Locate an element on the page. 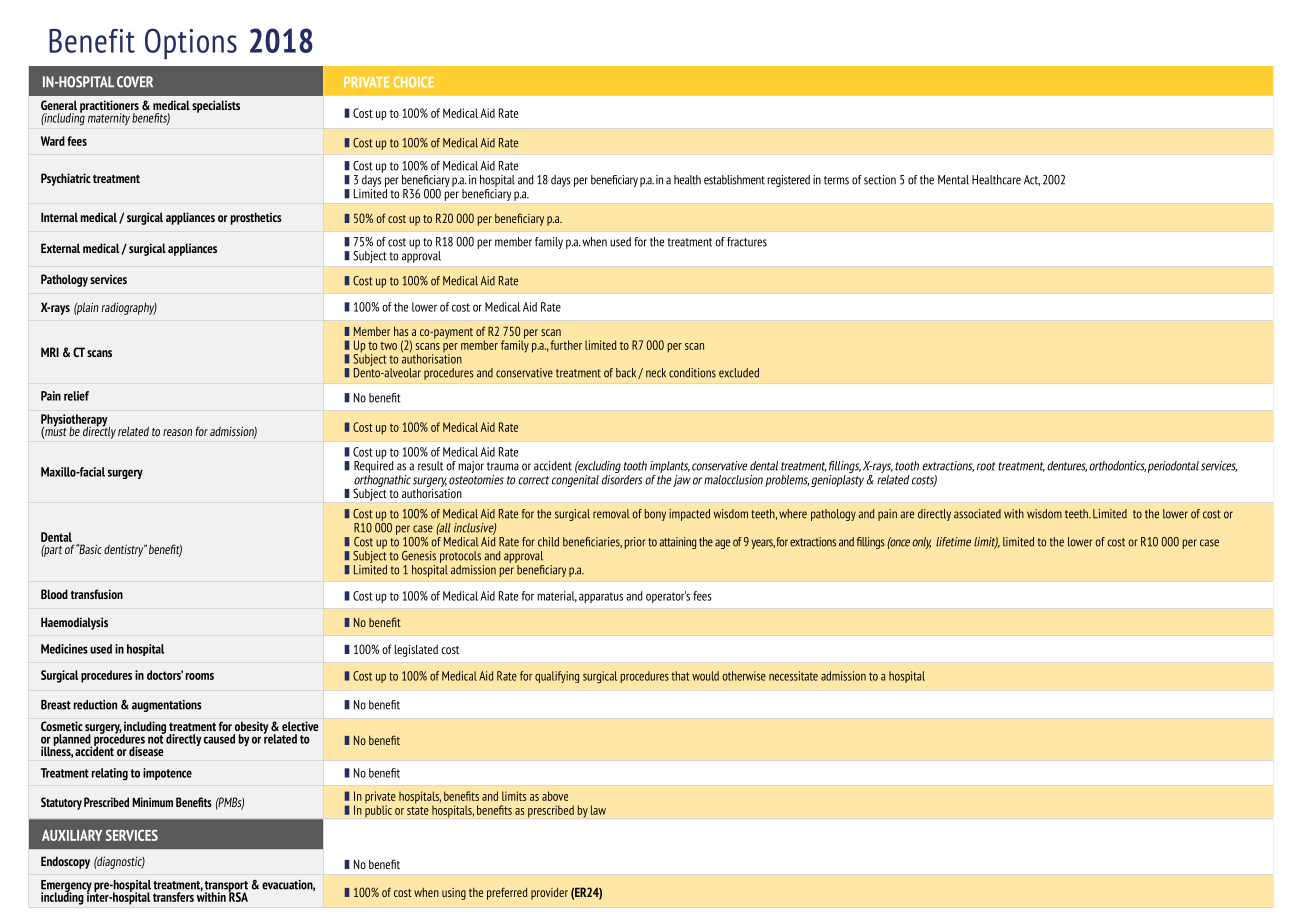  CHOICE is located at coordinates (414, 82).
